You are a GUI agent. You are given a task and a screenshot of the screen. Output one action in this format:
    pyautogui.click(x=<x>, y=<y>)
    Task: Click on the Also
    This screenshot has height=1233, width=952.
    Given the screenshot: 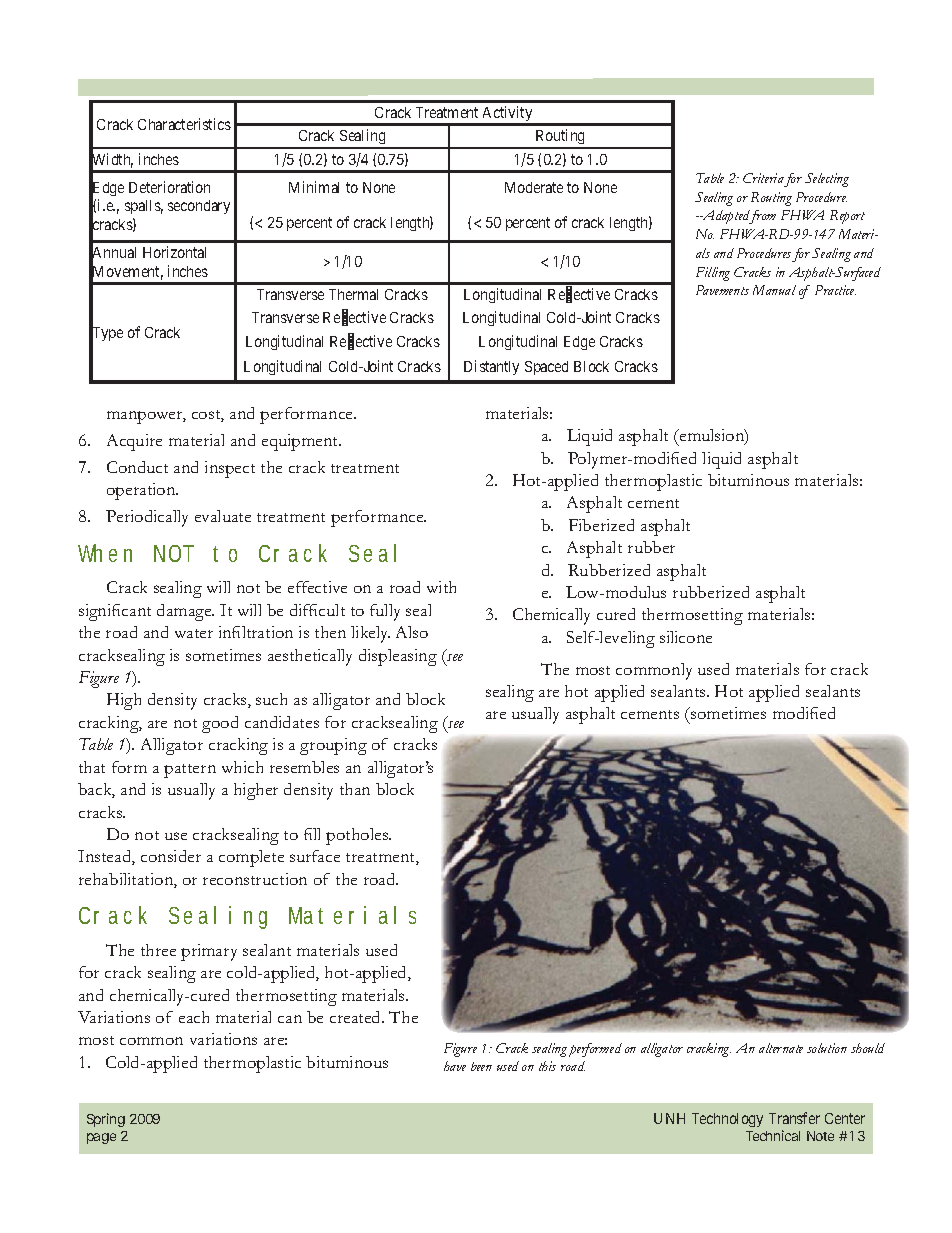 What is the action you would take?
    pyautogui.click(x=412, y=632)
